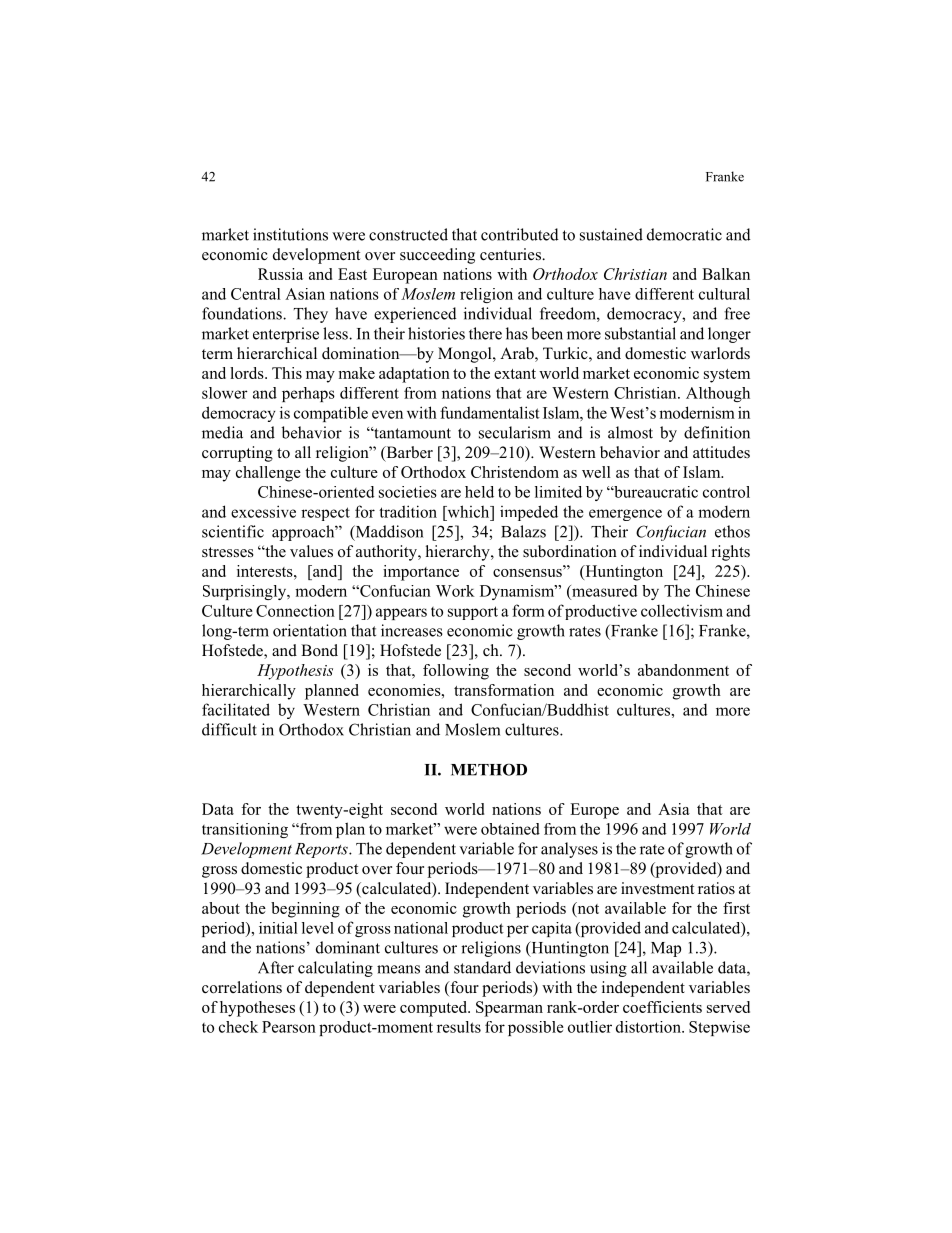 This screenshot has height=1233, width=952. I want to click on centuries, so click(511, 254).
